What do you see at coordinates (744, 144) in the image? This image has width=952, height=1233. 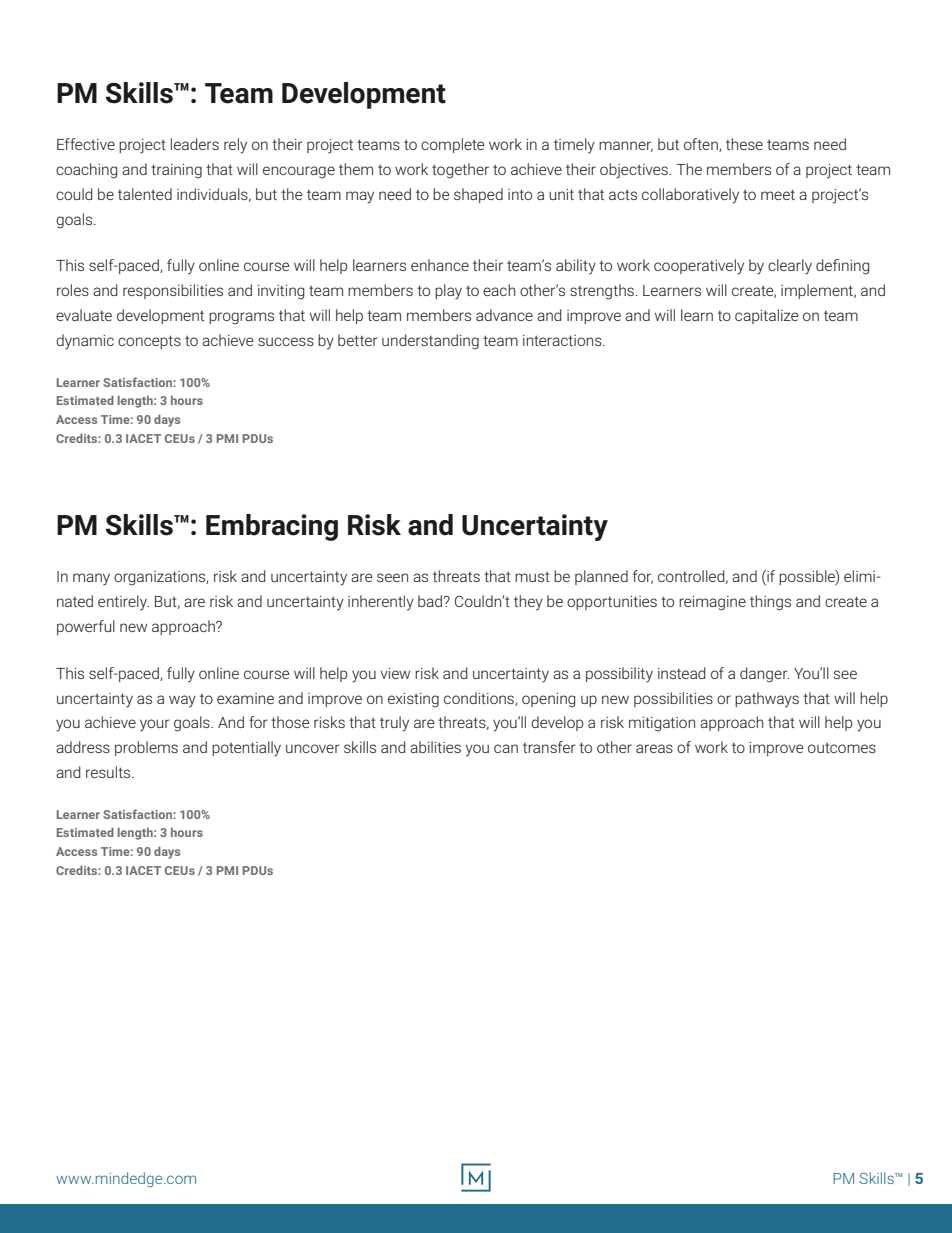 I see `these` at bounding box center [744, 144].
